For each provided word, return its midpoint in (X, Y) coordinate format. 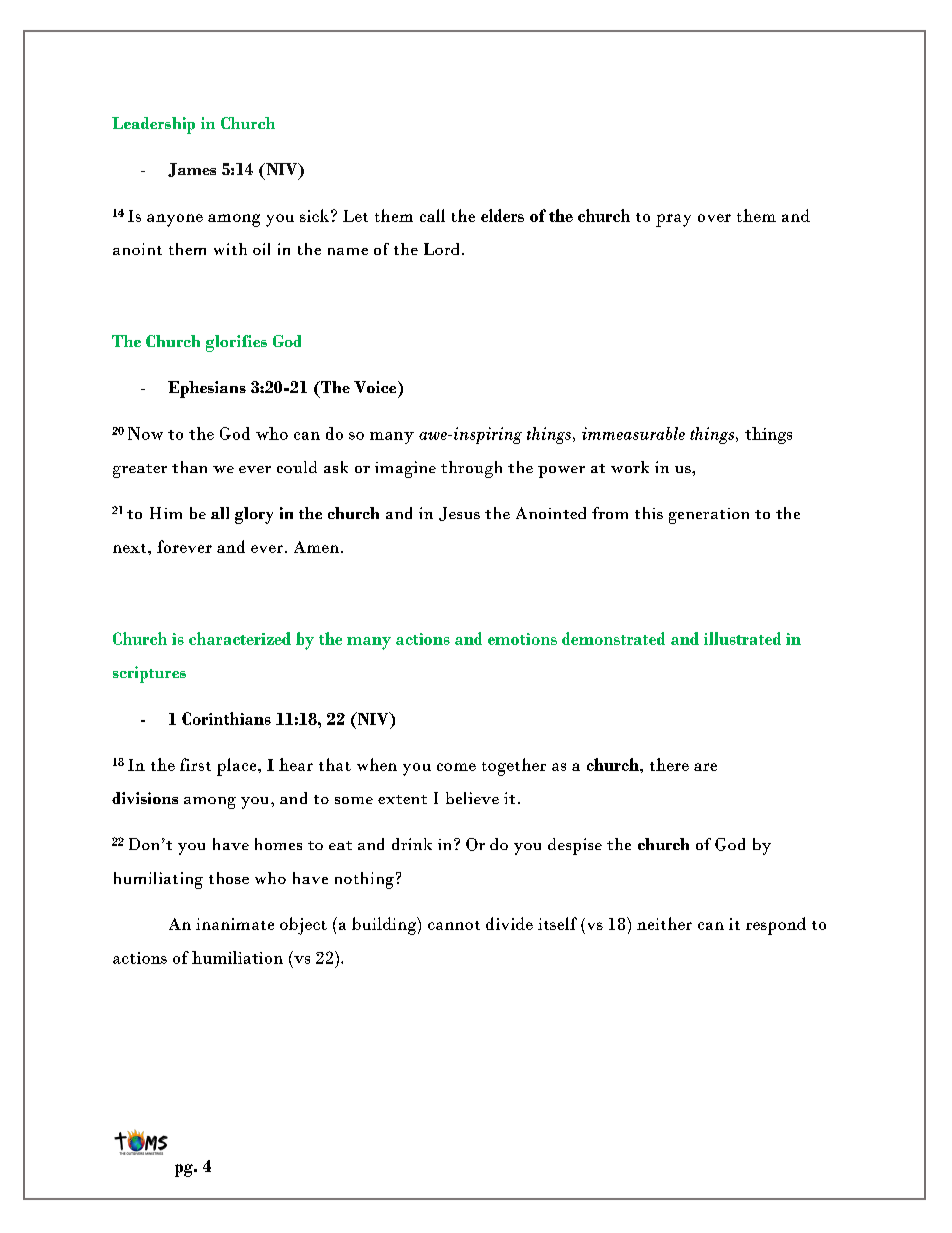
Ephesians (207, 389)
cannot (454, 925)
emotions (522, 639)
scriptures (149, 674)
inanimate (235, 924)
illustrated (742, 638)
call (432, 215)
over (714, 218)
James (192, 170)
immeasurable (633, 433)
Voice (376, 387)
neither (664, 923)
